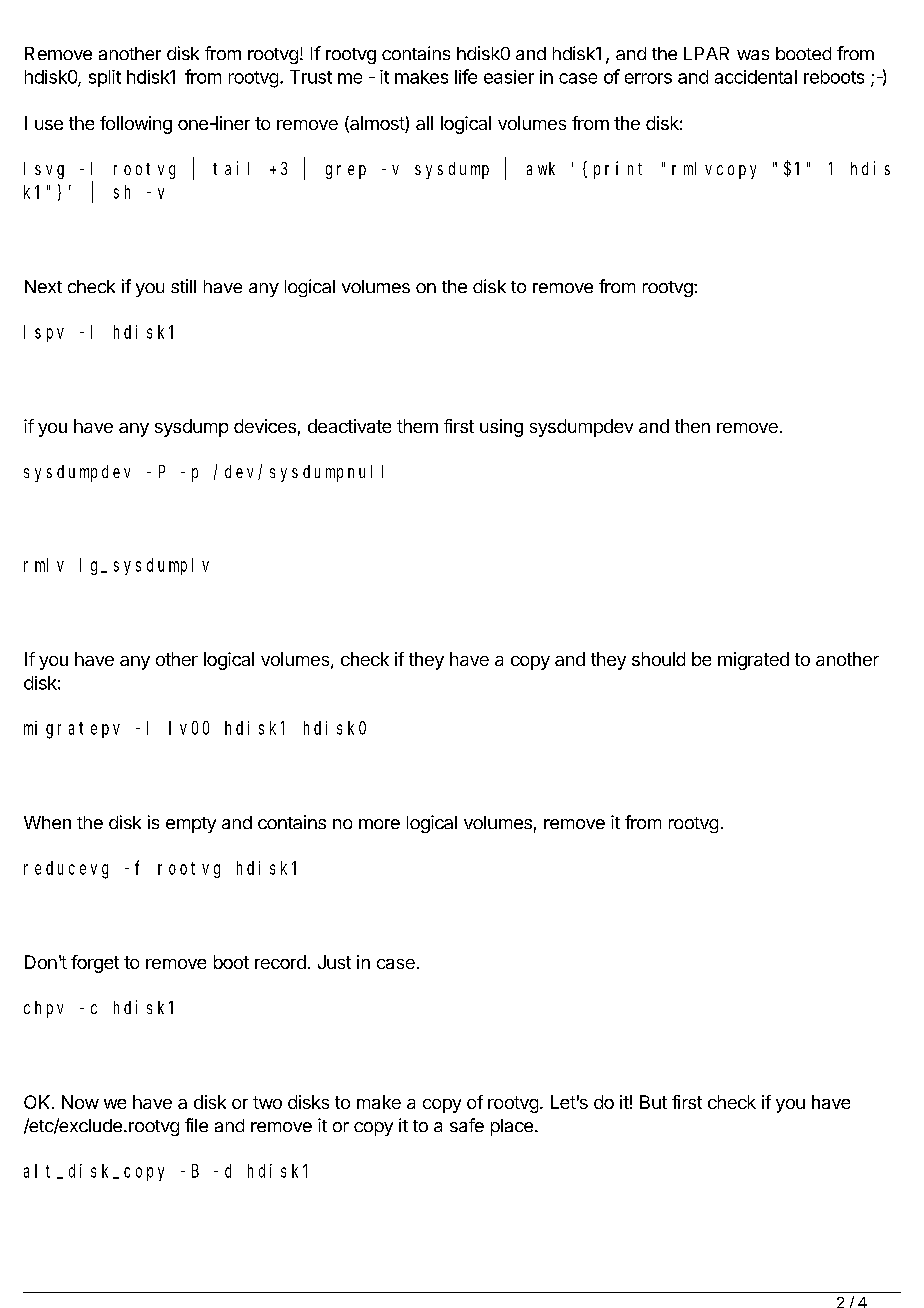 This screenshot has height=1308, width=924. Describe the element at coordinates (424, 123) in the screenshot. I see `all` at that location.
